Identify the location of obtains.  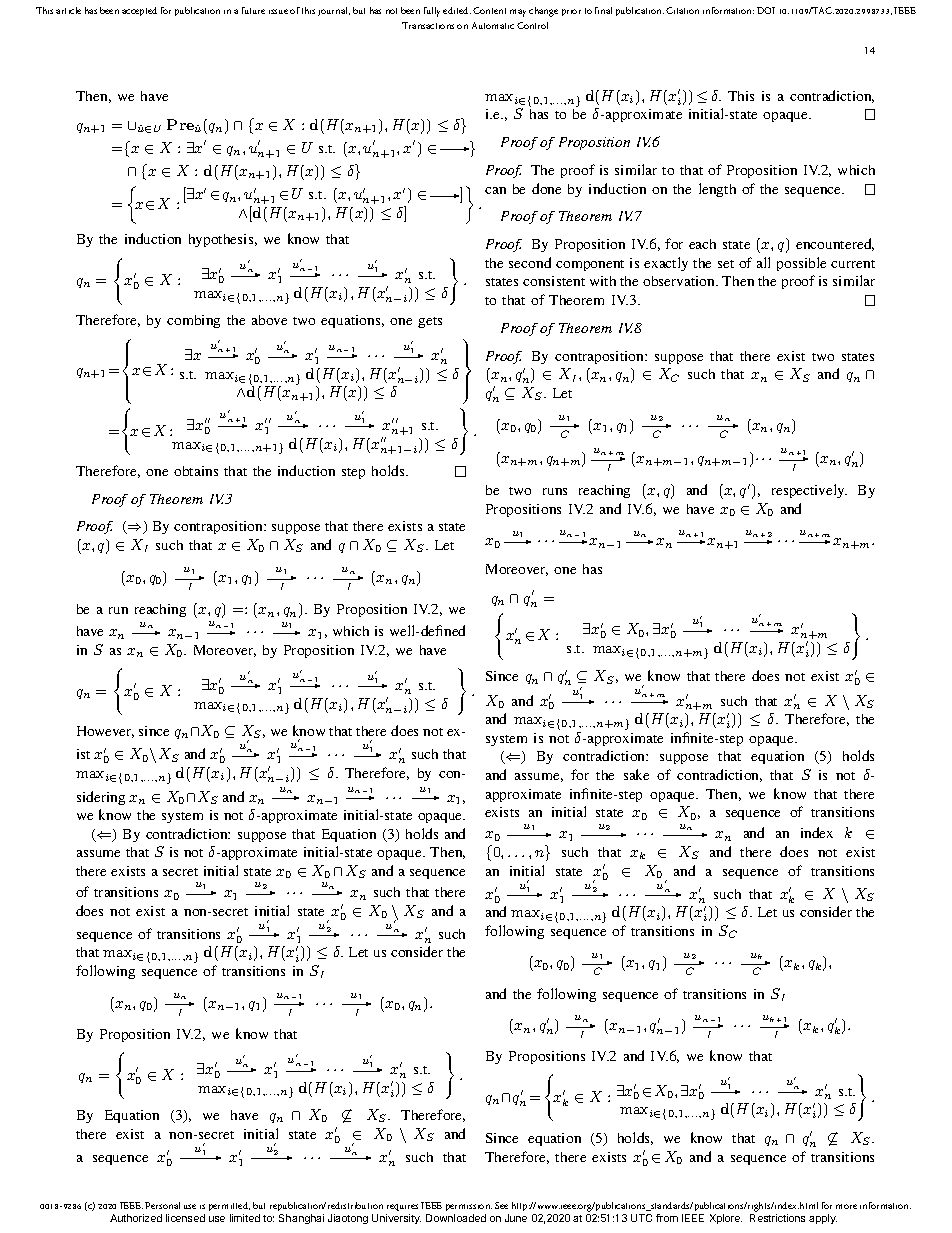
(196, 471).
